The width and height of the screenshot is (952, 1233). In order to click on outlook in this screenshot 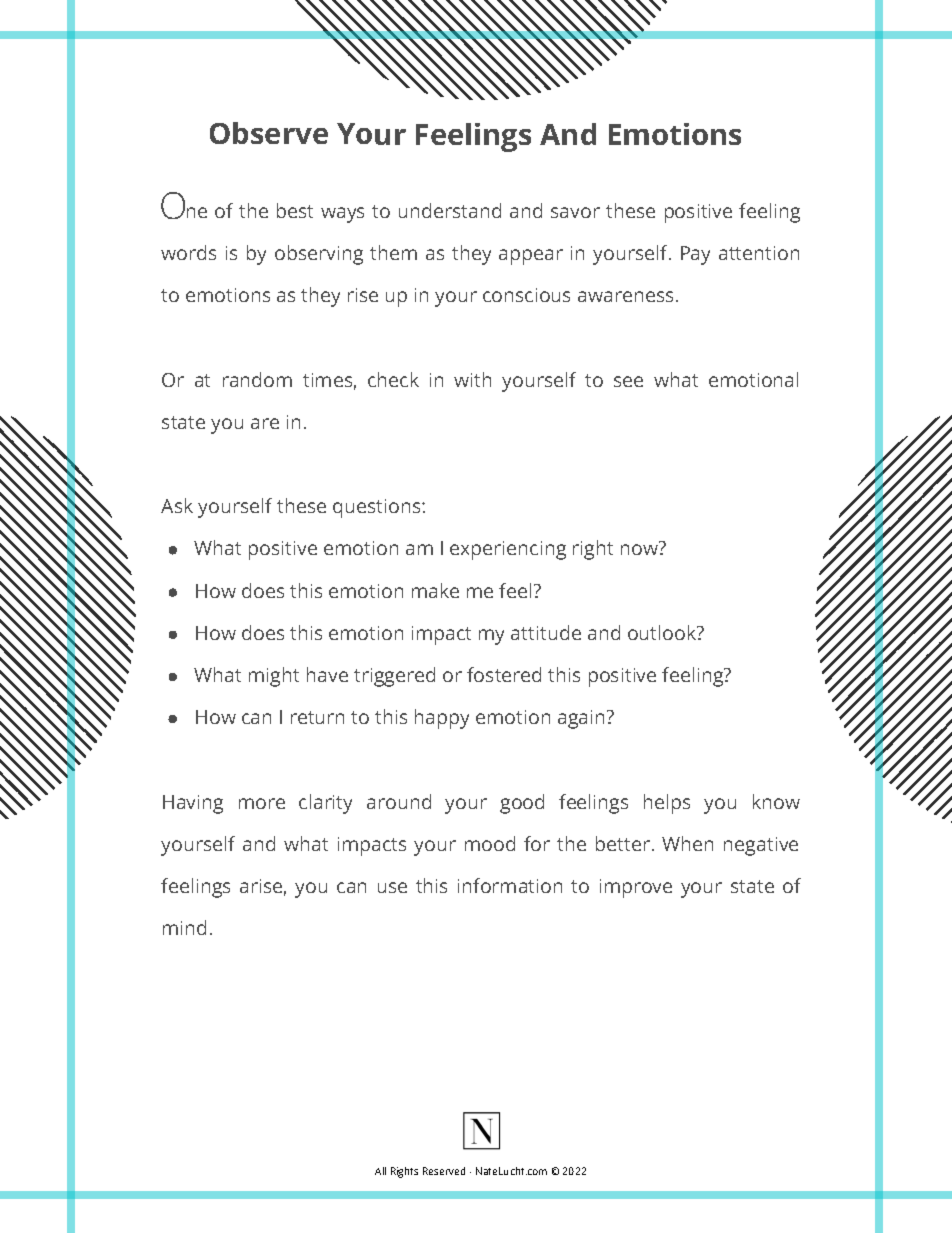, I will do `click(663, 632)`.
